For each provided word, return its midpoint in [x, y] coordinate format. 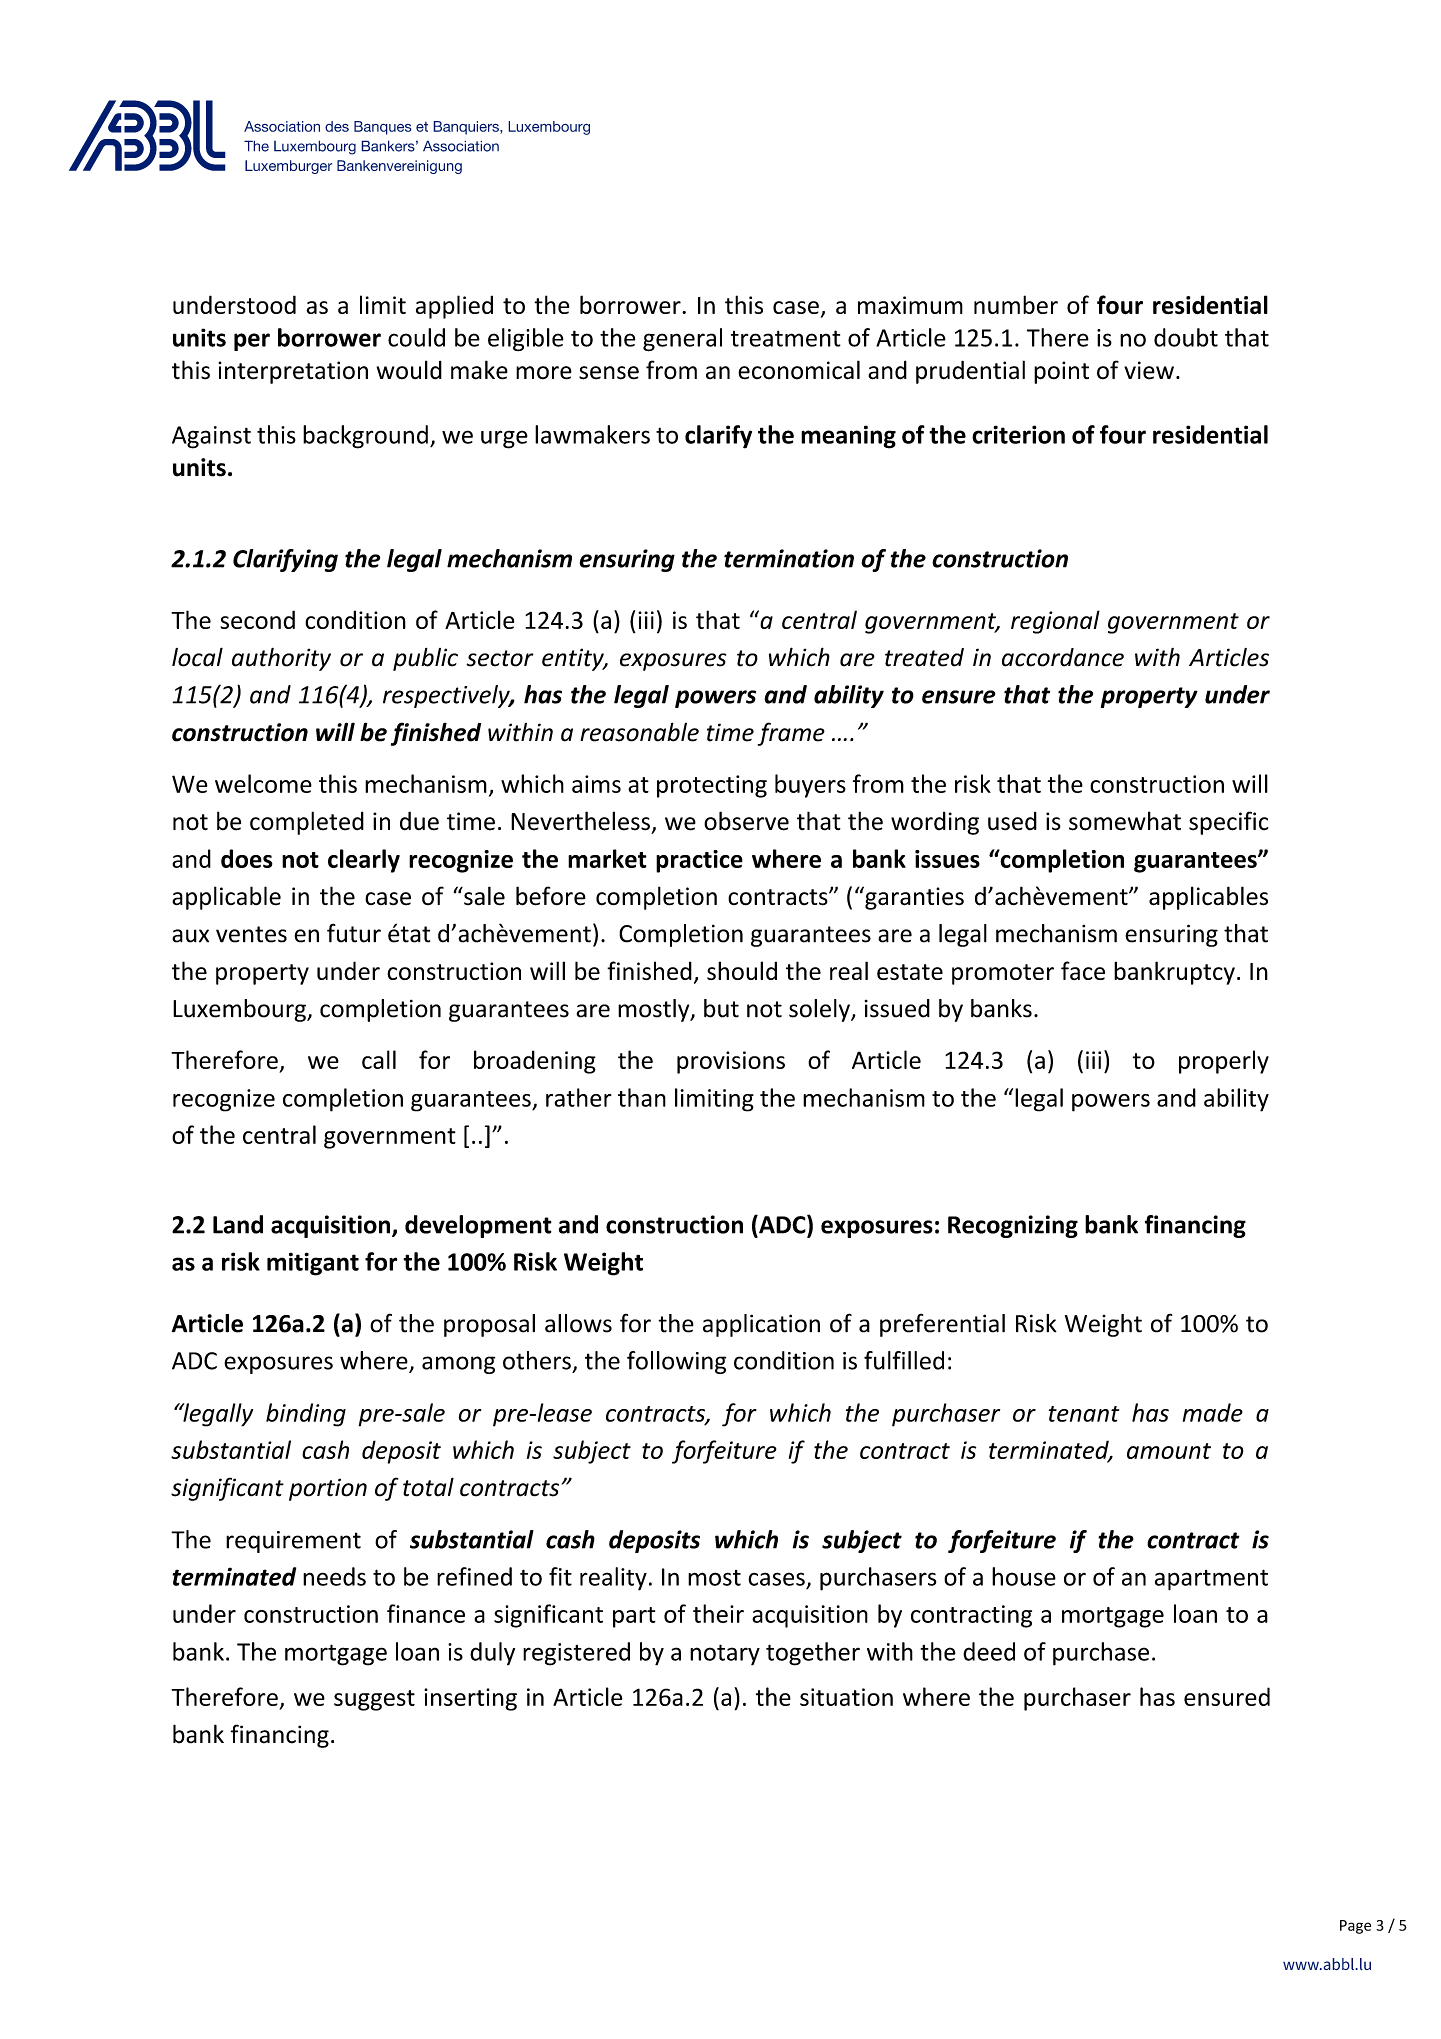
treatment [786, 338]
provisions [731, 1062]
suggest [374, 1700]
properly [1224, 1062]
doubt [1186, 337]
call [379, 1059]
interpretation [293, 372]
